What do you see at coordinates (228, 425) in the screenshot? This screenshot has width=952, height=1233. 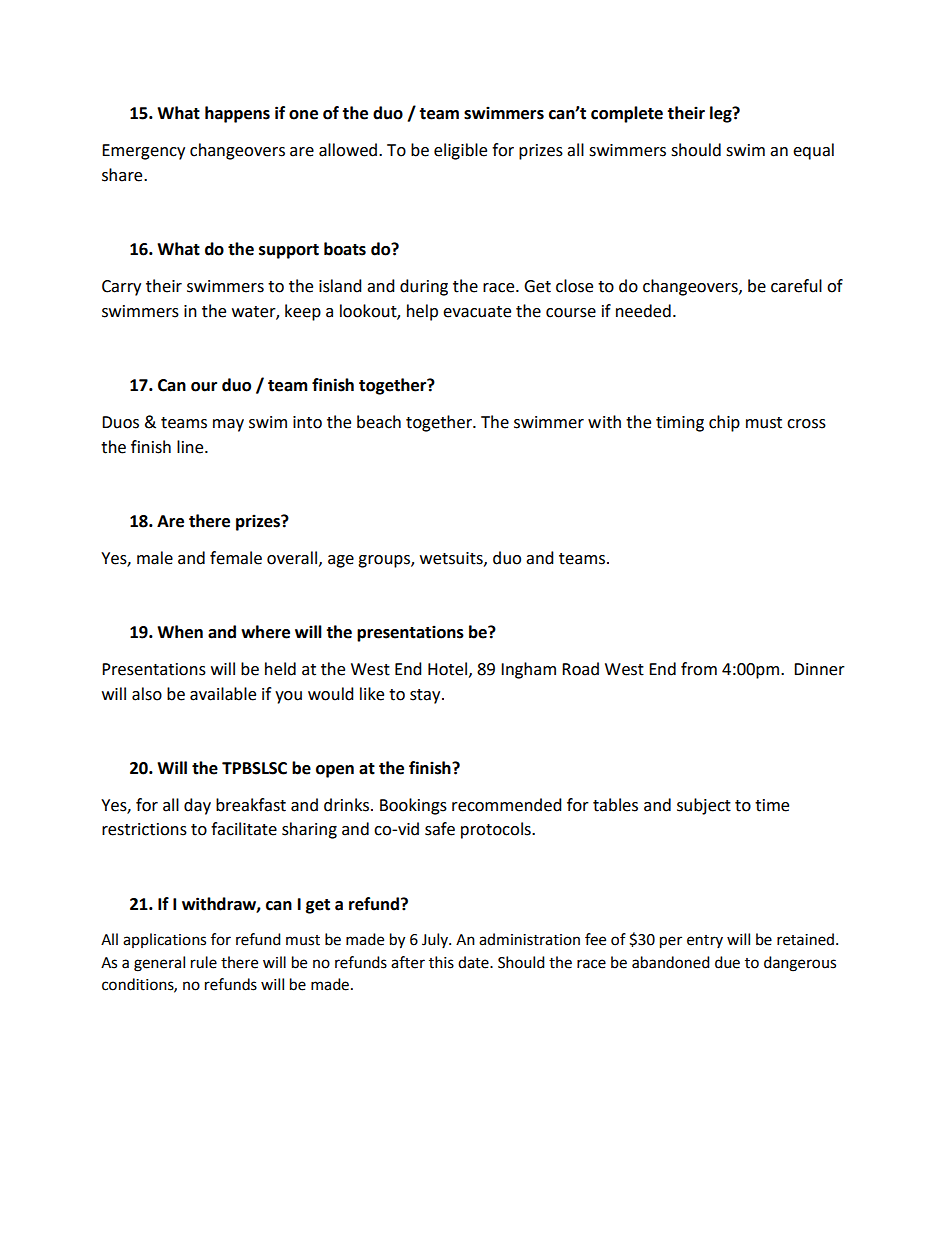 I see `may` at bounding box center [228, 425].
